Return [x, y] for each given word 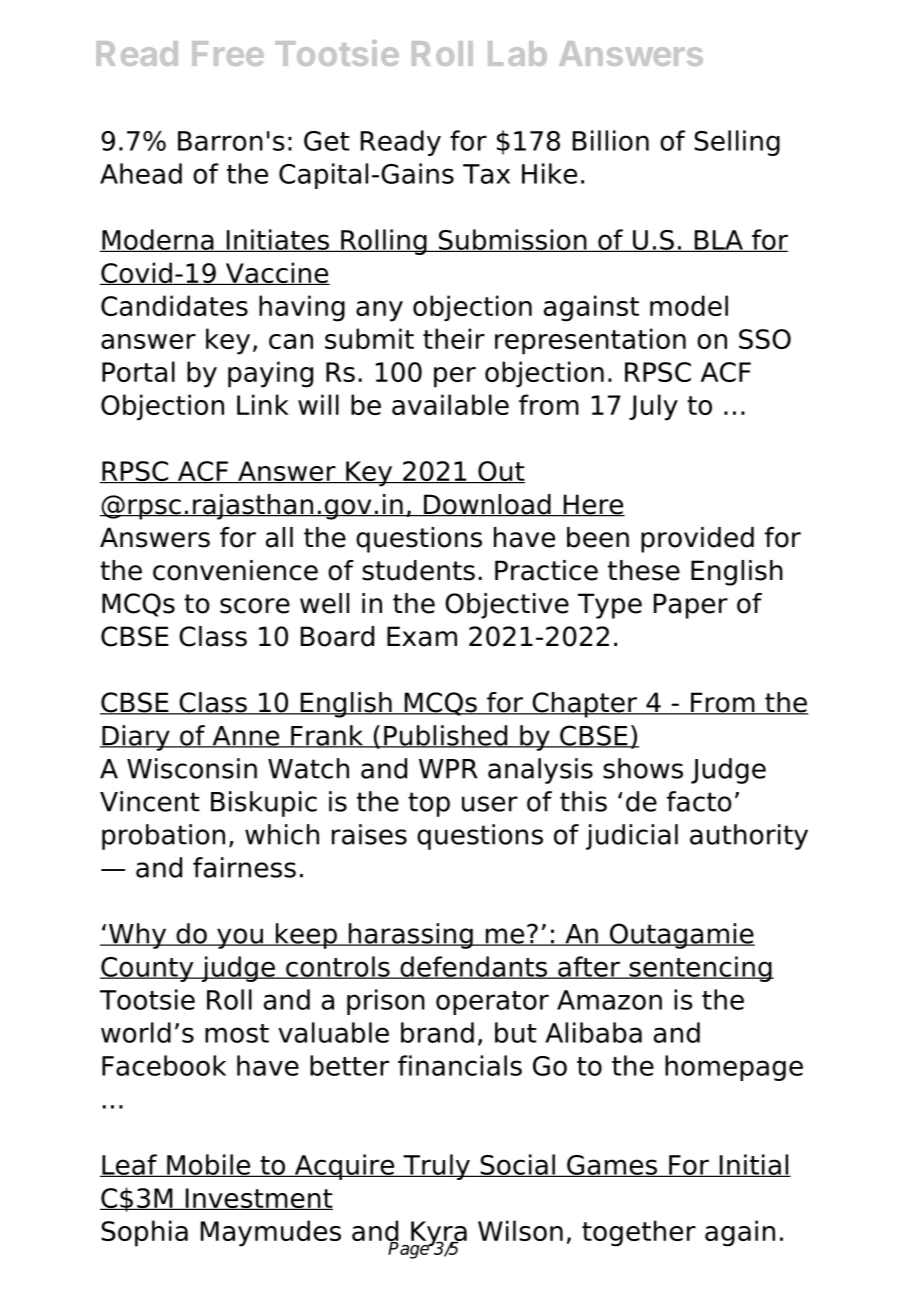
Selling [737, 143]
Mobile [209, 1165]
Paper [691, 606]
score [255, 606]
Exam [422, 636]
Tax [486, 174]
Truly [436, 1167]
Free [228, 53]
